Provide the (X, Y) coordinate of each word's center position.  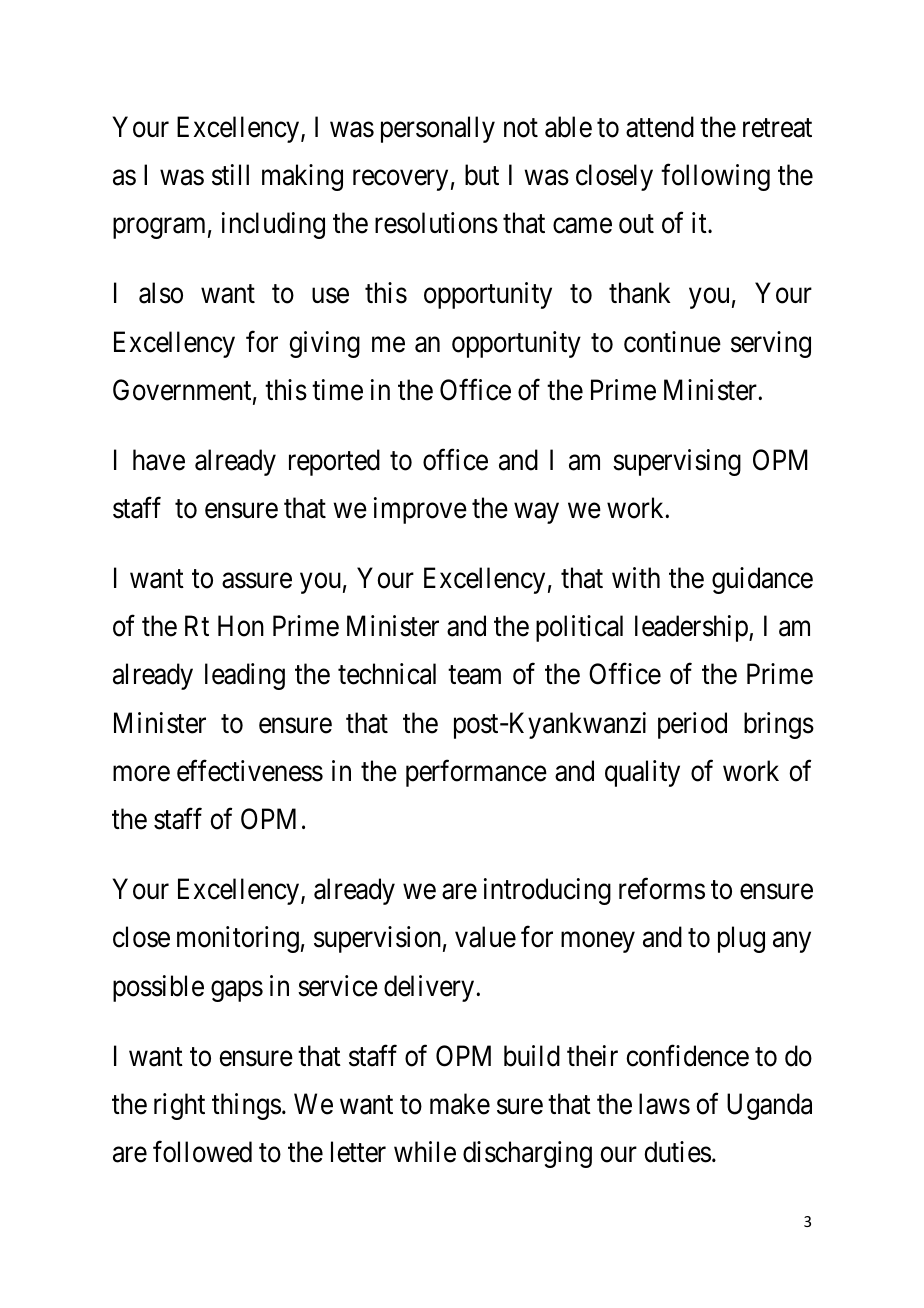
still (230, 175)
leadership (692, 628)
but (482, 175)
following (715, 177)
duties (677, 1152)
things (246, 1106)
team (474, 675)
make (460, 1104)
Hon (241, 626)
